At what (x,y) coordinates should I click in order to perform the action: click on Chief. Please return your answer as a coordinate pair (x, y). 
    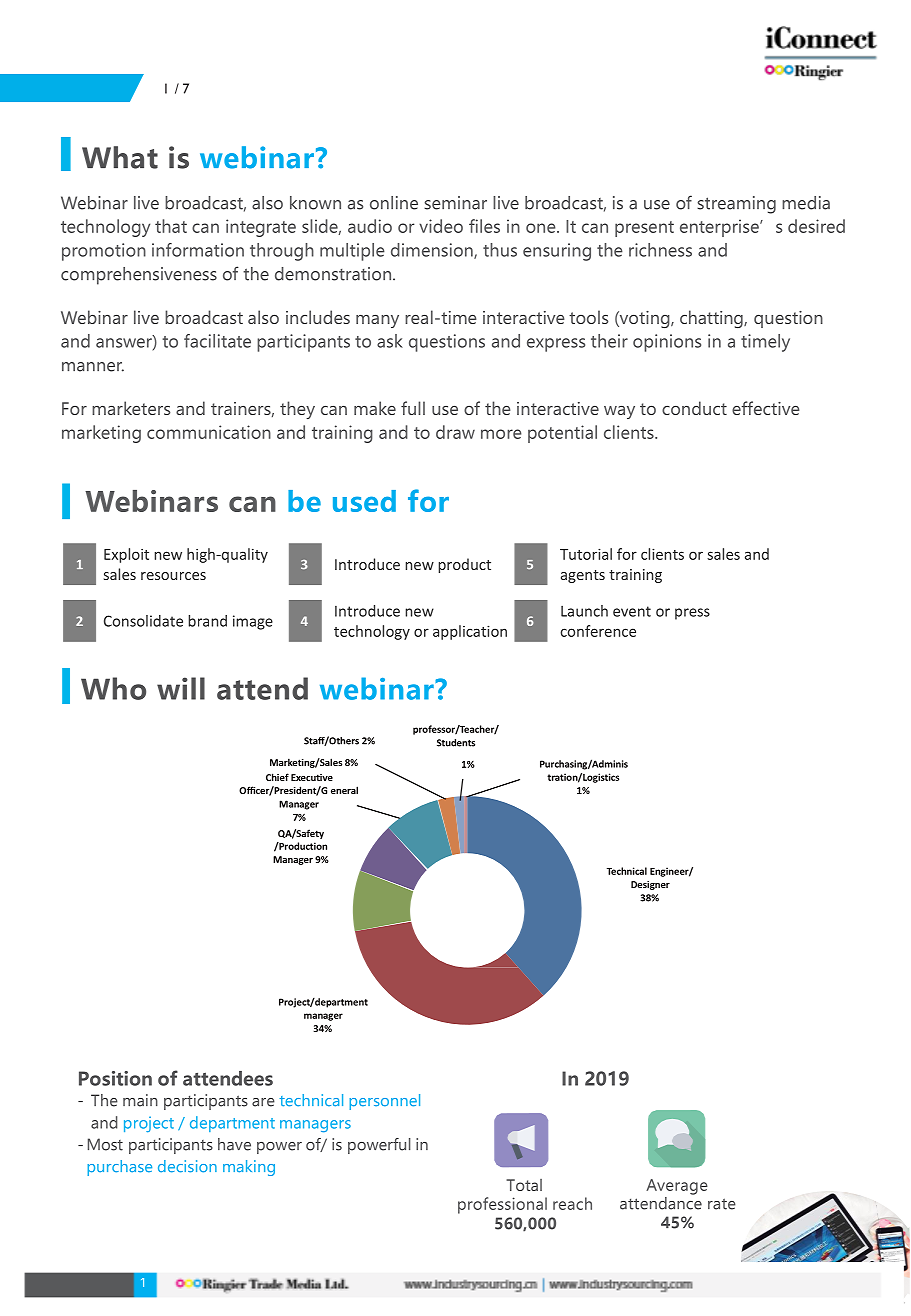
    Looking at the image, I should click on (277, 777).
